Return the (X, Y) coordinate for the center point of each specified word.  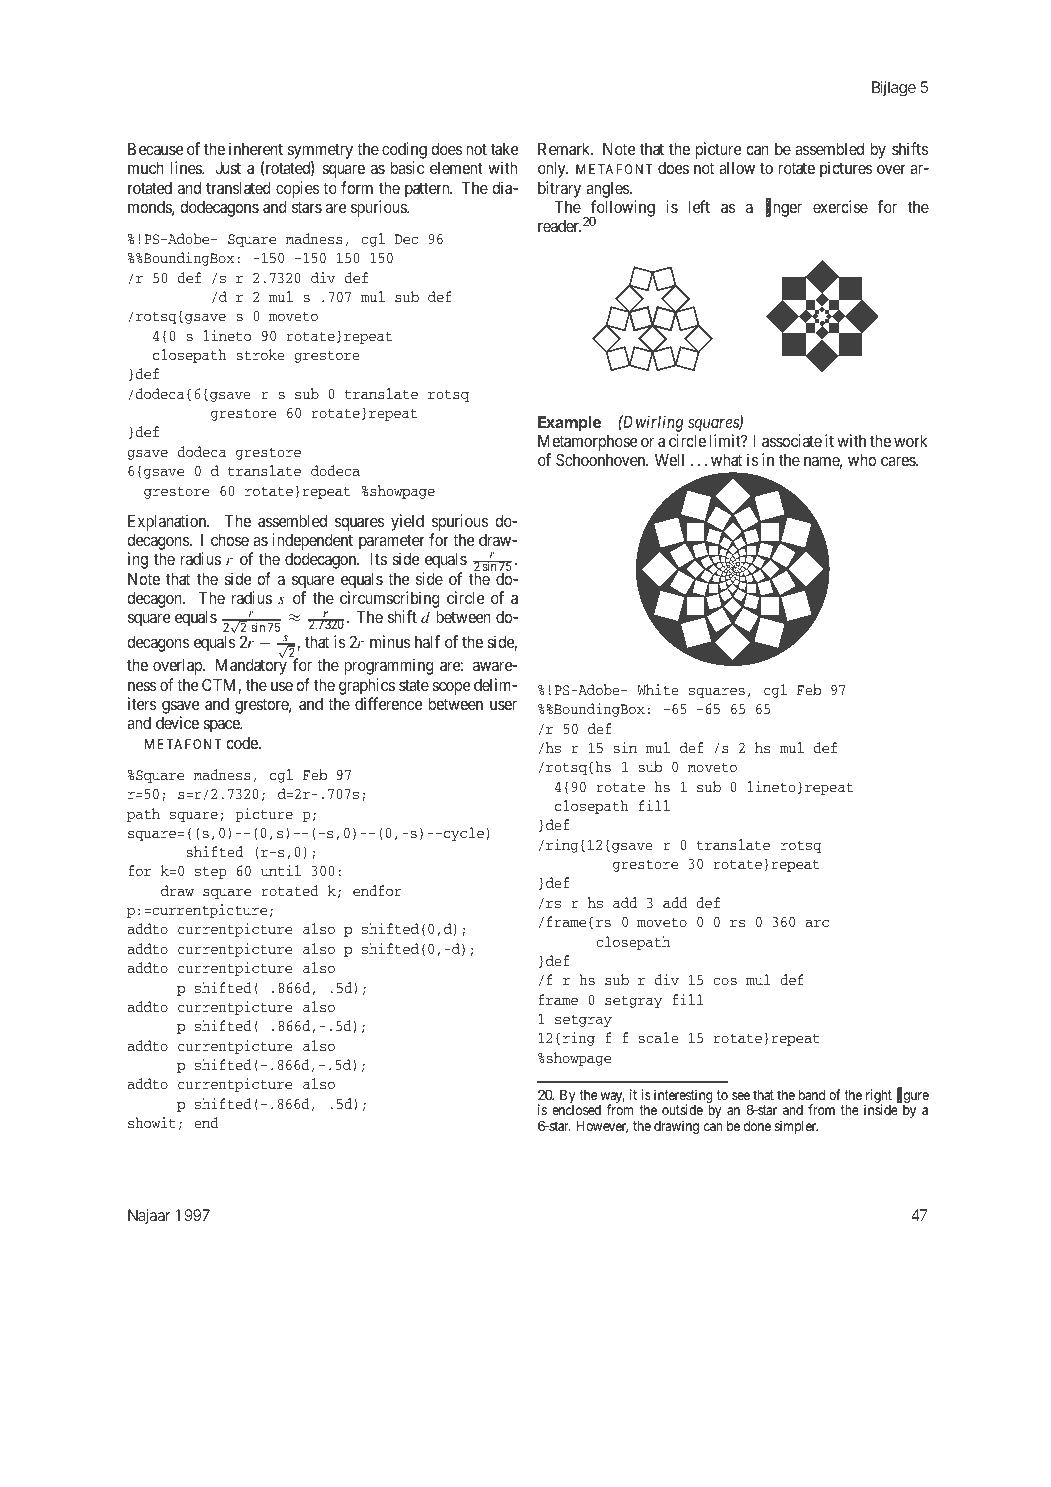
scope (451, 688)
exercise (840, 206)
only (553, 170)
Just (228, 168)
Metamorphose (587, 444)
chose (230, 540)
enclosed (576, 1110)
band (812, 1094)
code (243, 743)
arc (817, 923)
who (862, 460)
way (611, 1099)
